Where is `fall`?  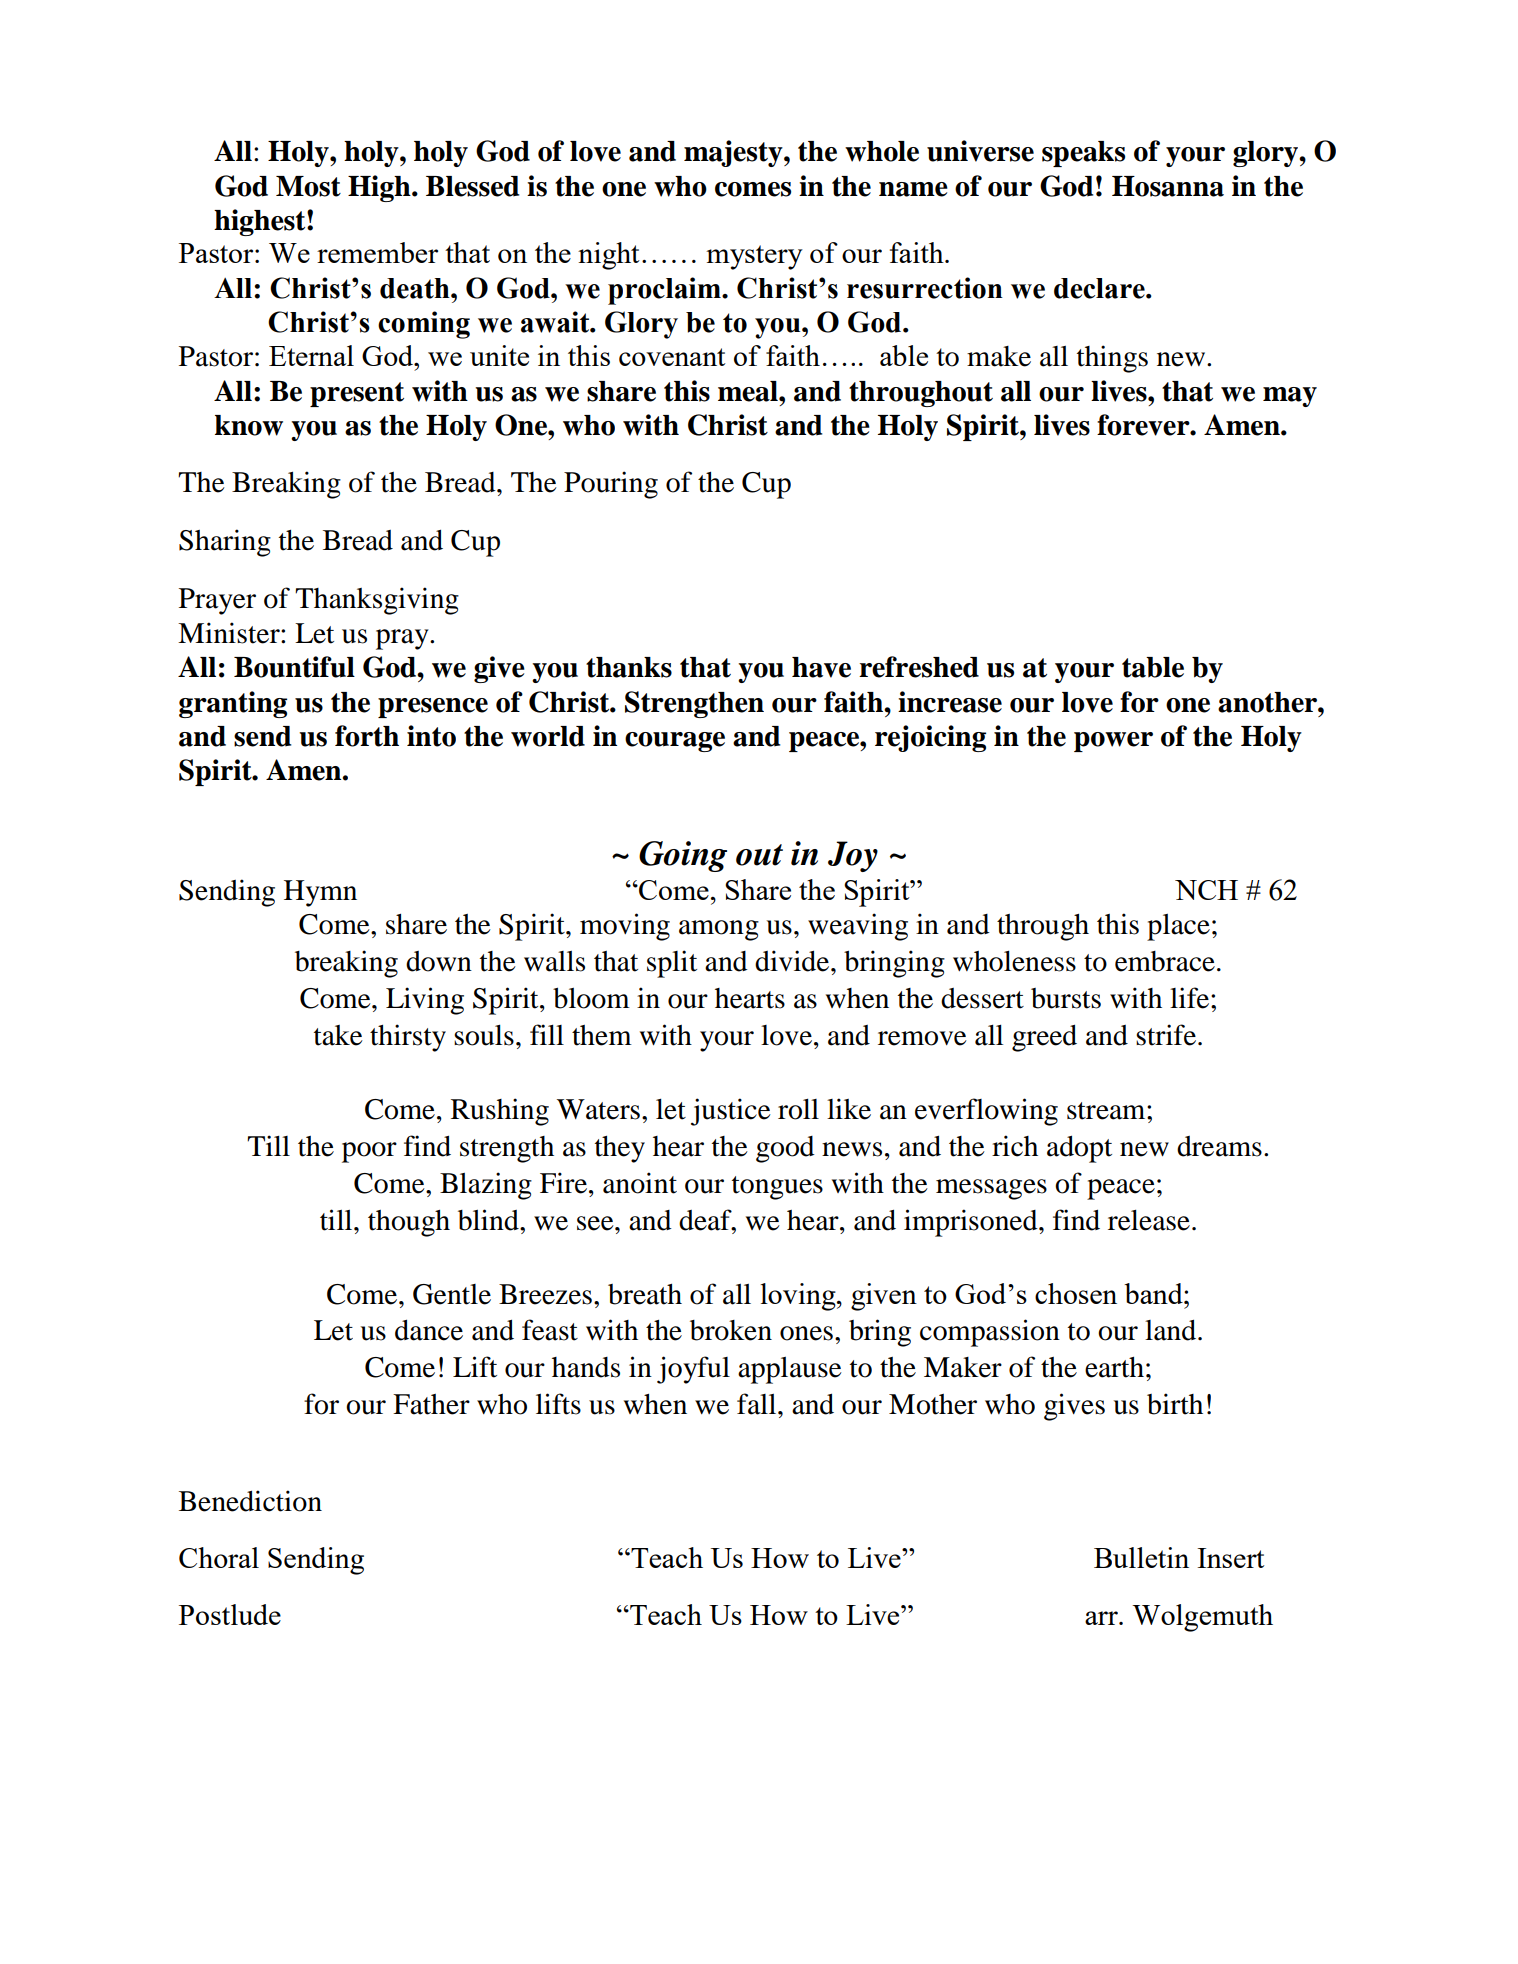 fall is located at coordinates (758, 1404).
